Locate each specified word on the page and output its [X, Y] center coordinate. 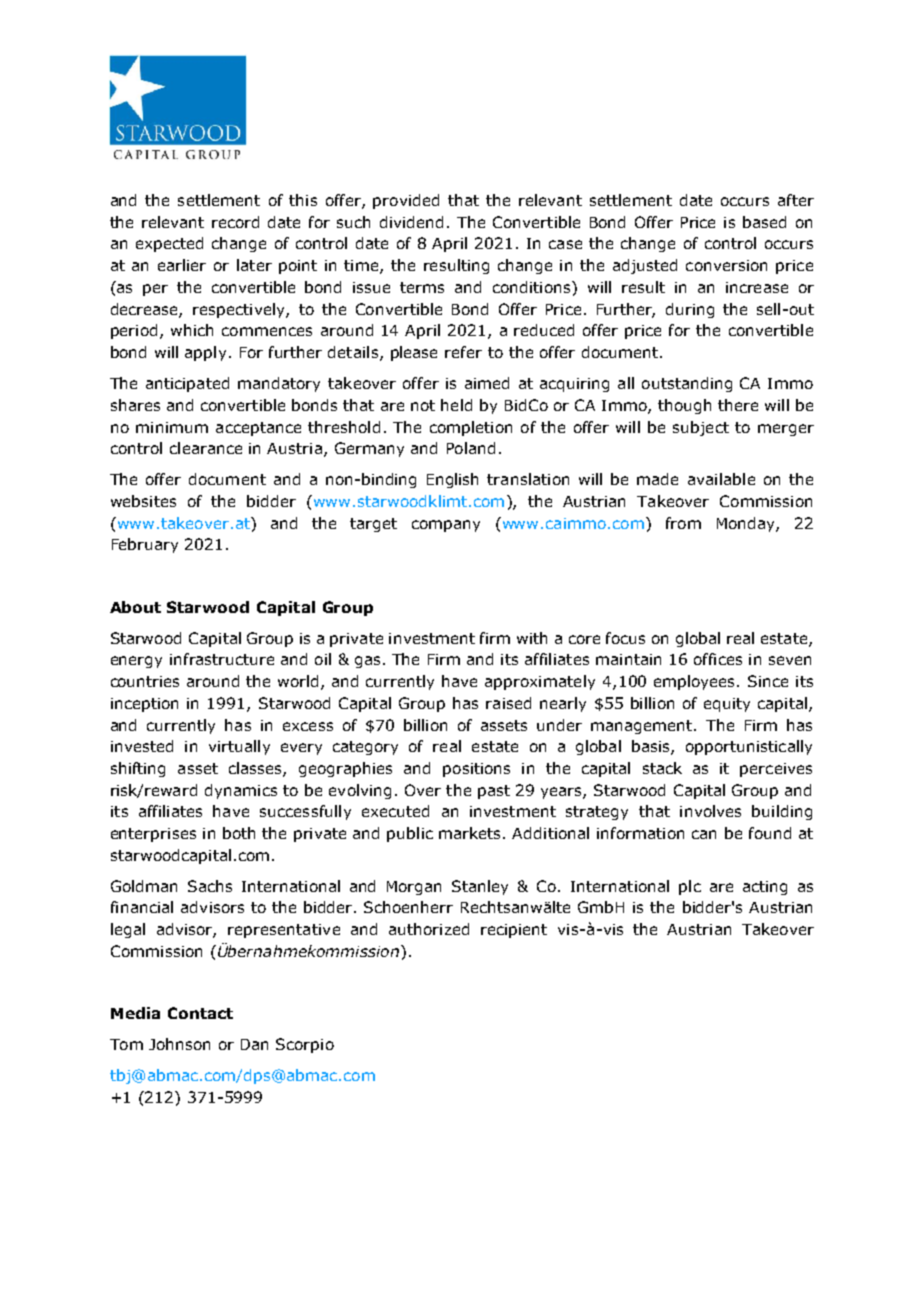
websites [143, 501]
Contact [200, 1013]
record [235, 222]
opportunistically [749, 747]
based [764, 222]
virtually [239, 747]
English [452, 480]
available [721, 479]
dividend [411, 222]
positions [476, 770]
